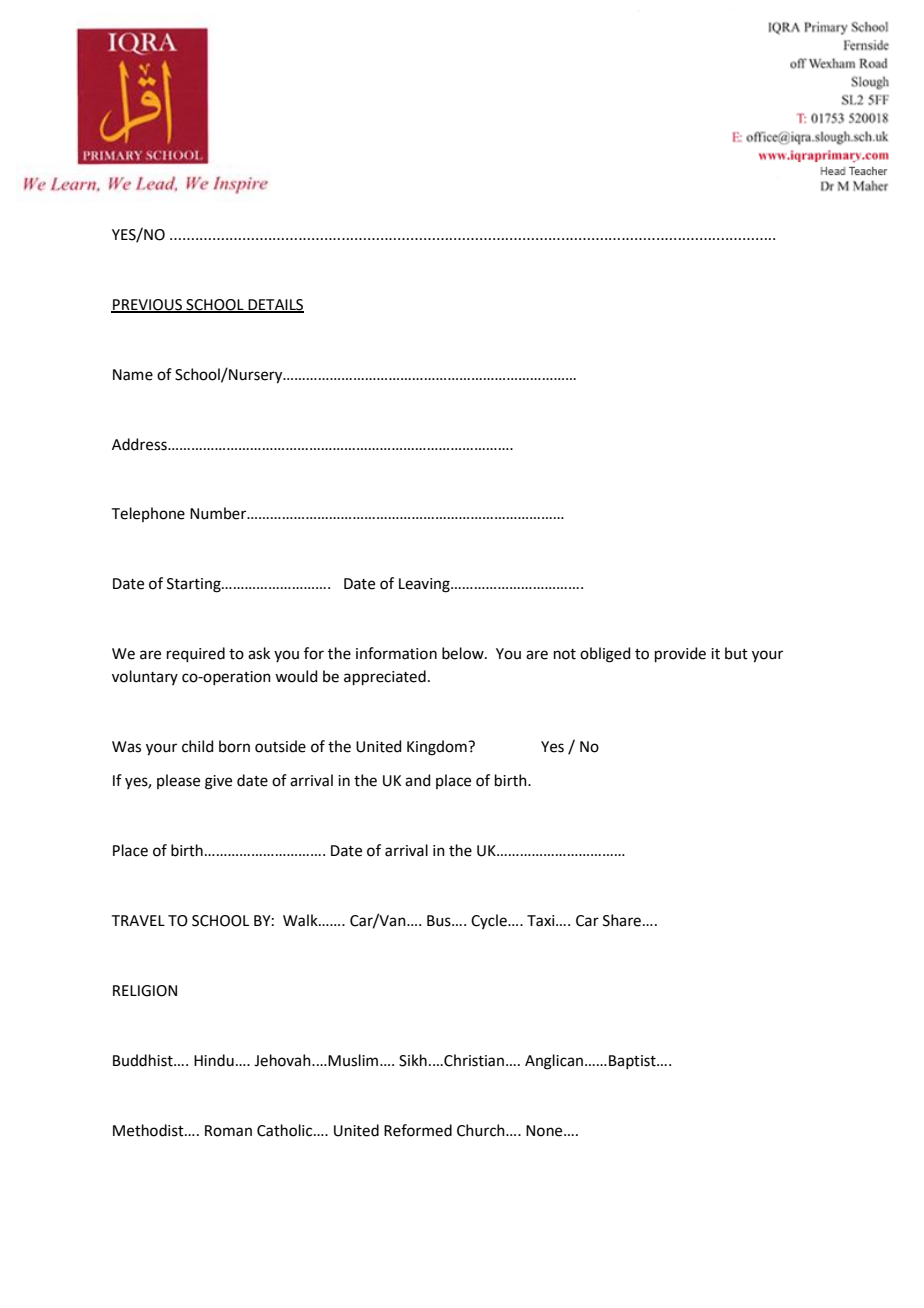 The width and height of the image is (924, 1308). What do you see at coordinates (440, 921) in the image?
I see `Bus` at bounding box center [440, 921].
